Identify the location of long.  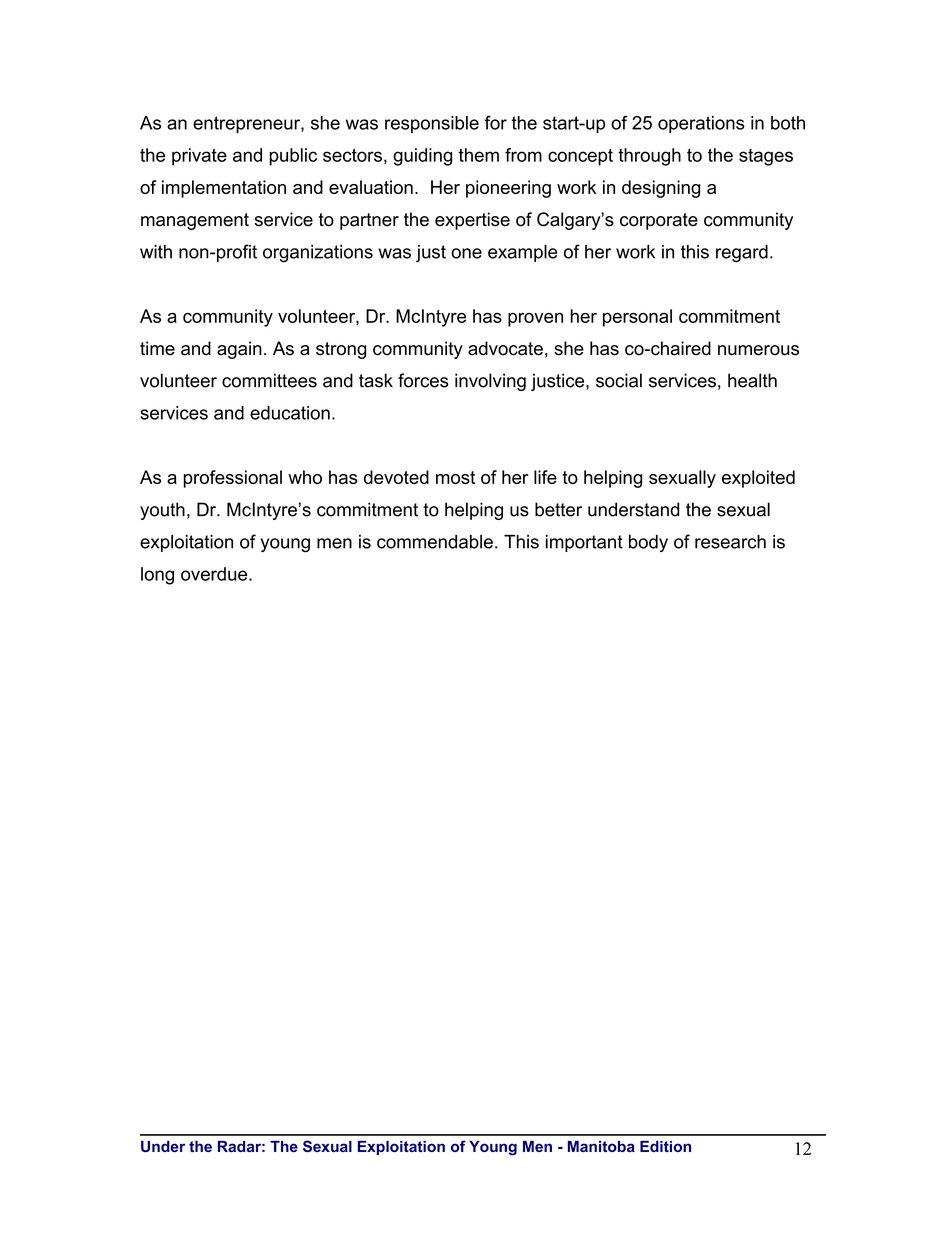
(157, 576).
